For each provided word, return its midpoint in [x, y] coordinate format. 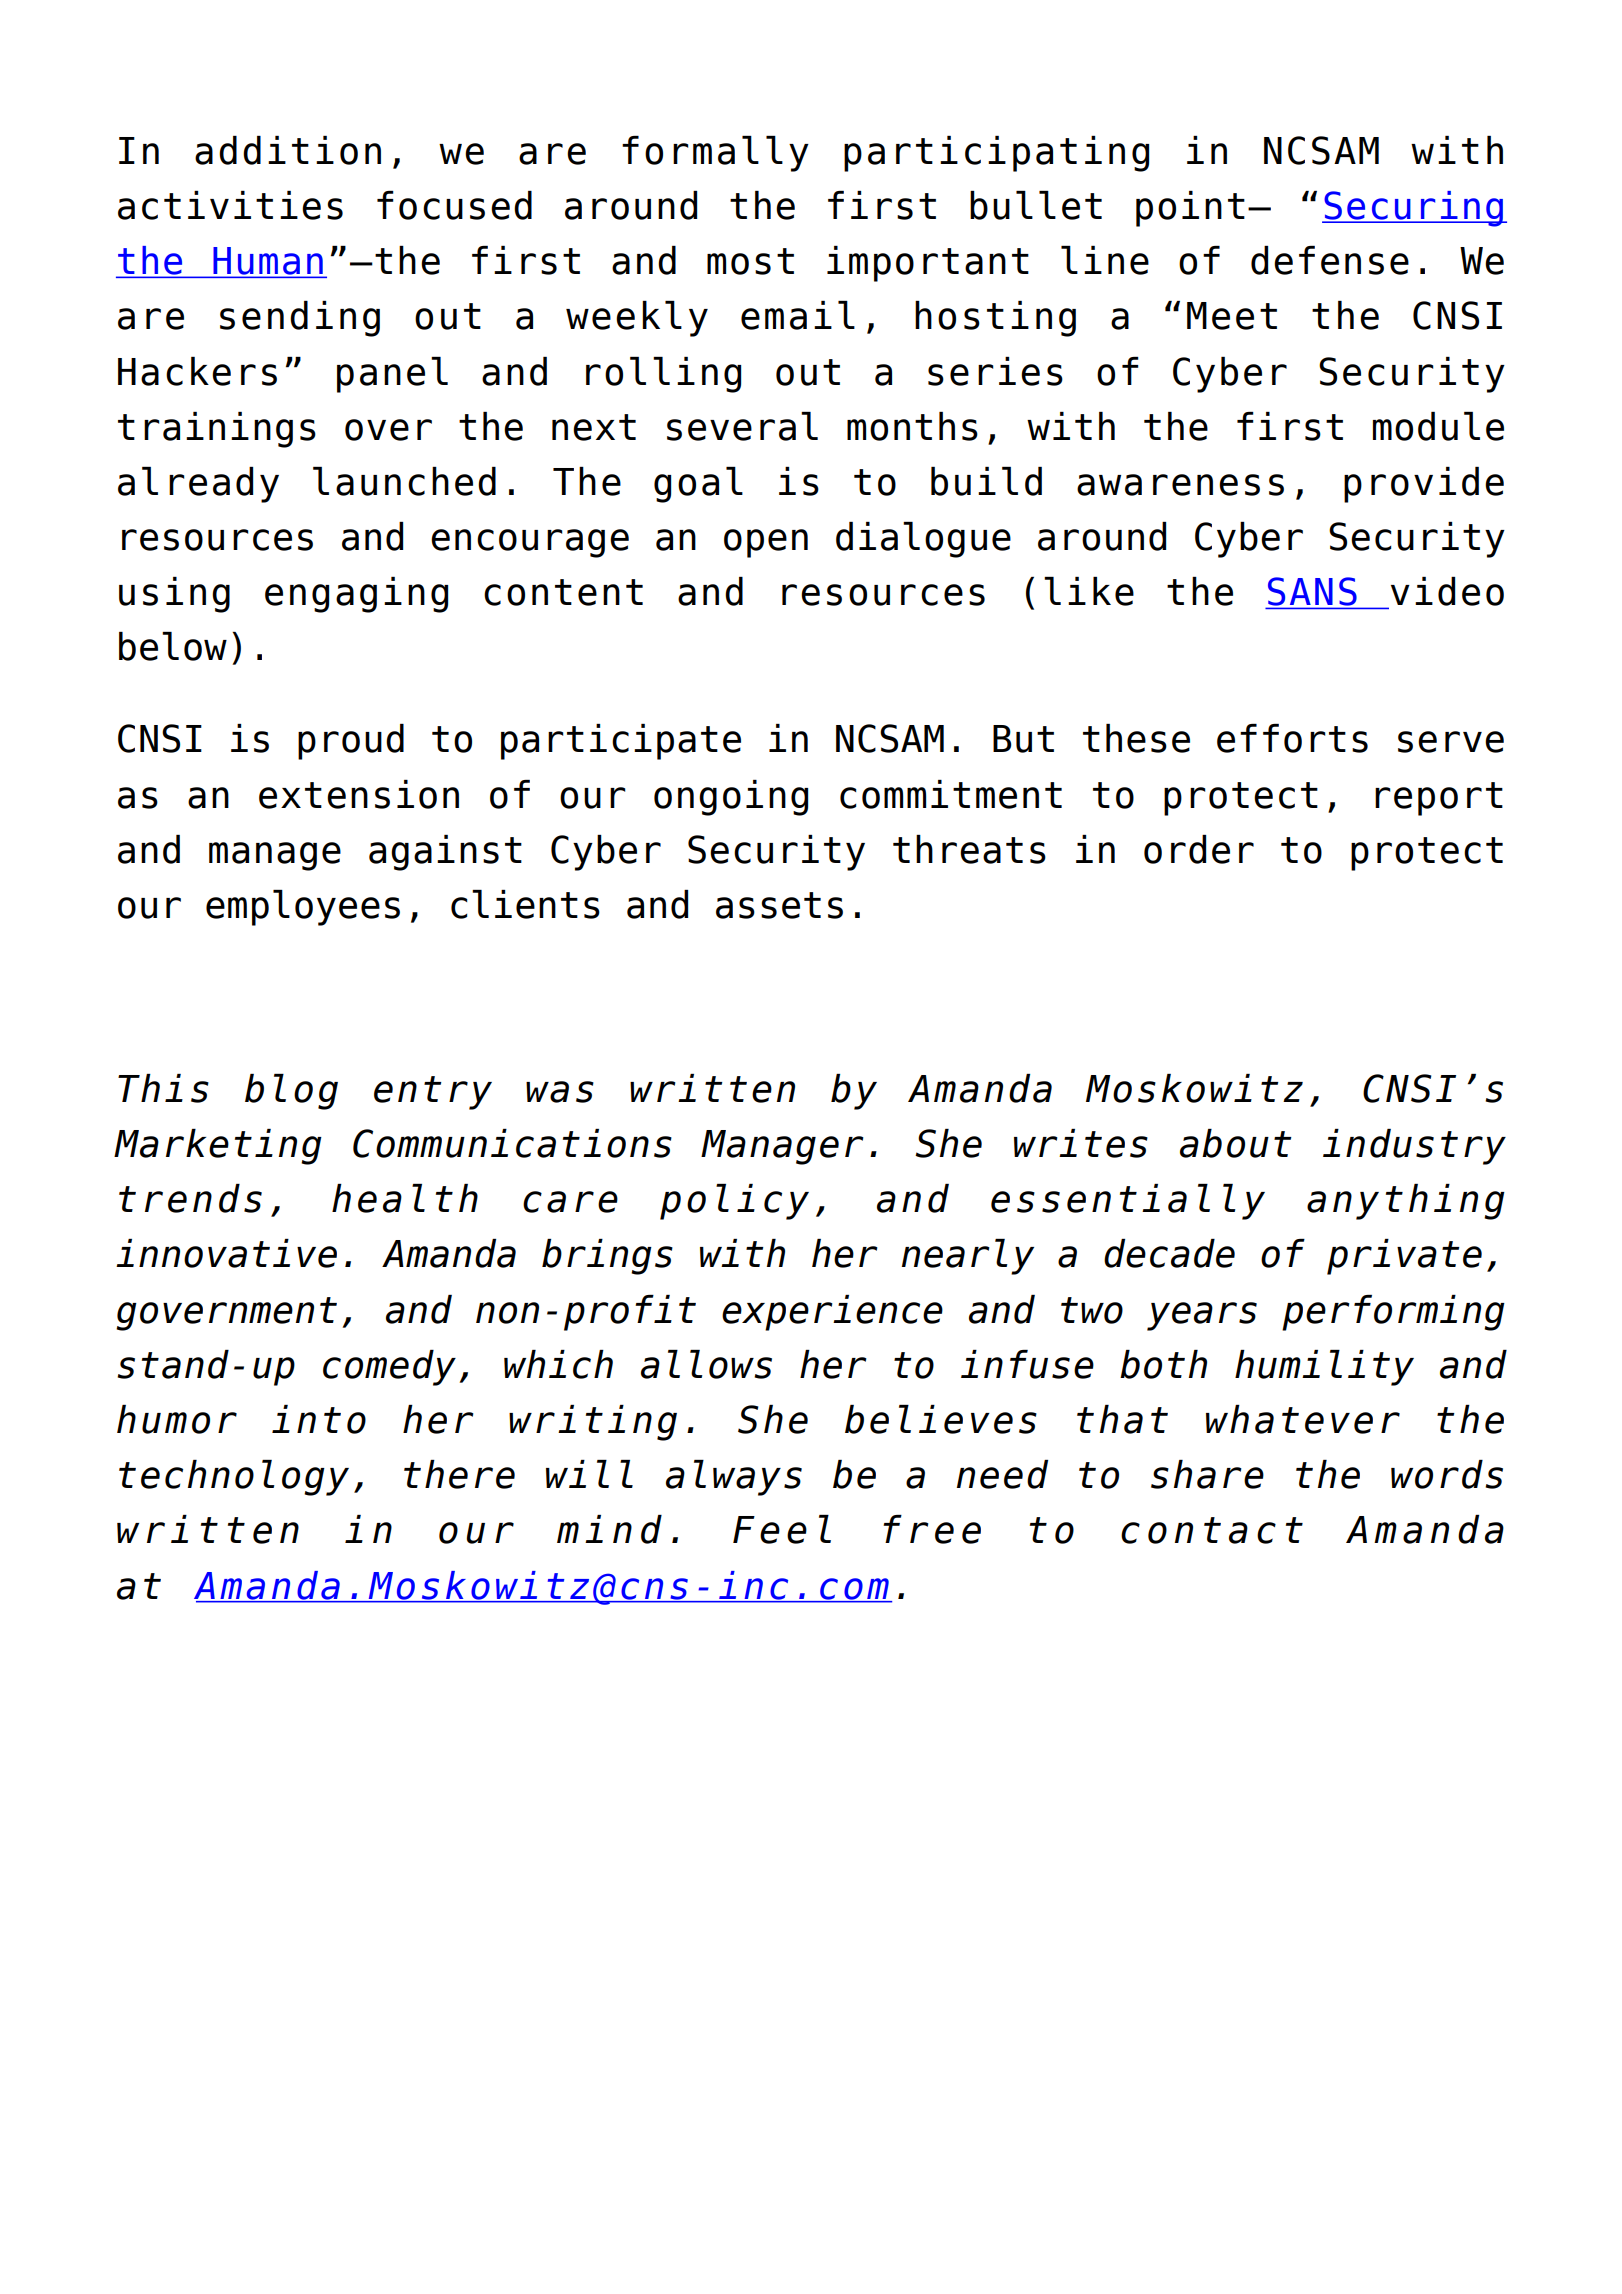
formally [715, 154]
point [1190, 209]
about [1236, 1143]
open [766, 543]
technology [234, 1478]
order [1199, 849]
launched [404, 481]
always [734, 1478]
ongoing [731, 798]
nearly [968, 1257]
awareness [1180, 485]
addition [288, 150]
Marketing [218, 1147]
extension [359, 794]
